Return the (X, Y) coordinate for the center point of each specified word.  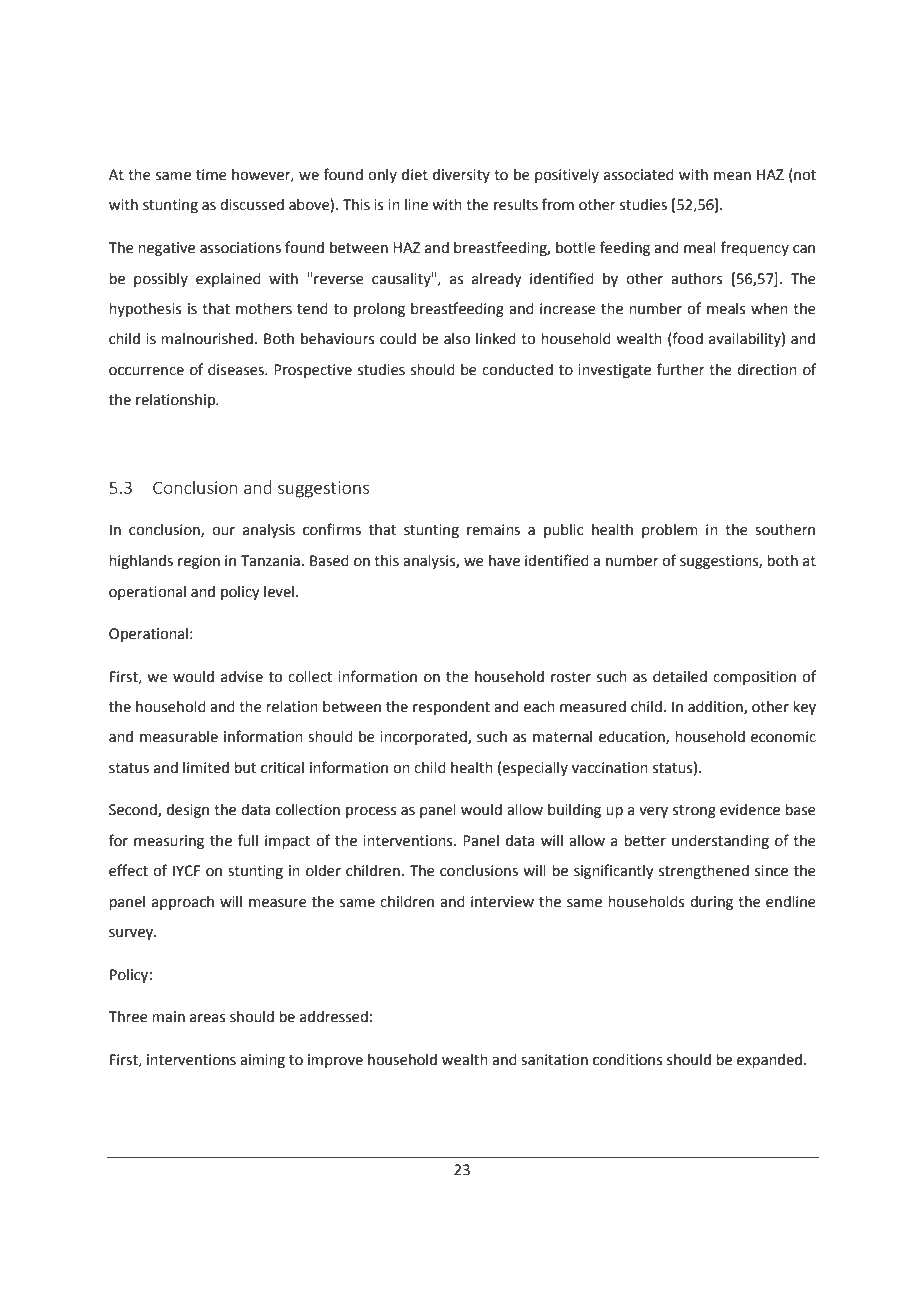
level (279, 592)
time (211, 175)
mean (732, 176)
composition (754, 678)
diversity (461, 176)
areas (208, 1018)
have (504, 561)
